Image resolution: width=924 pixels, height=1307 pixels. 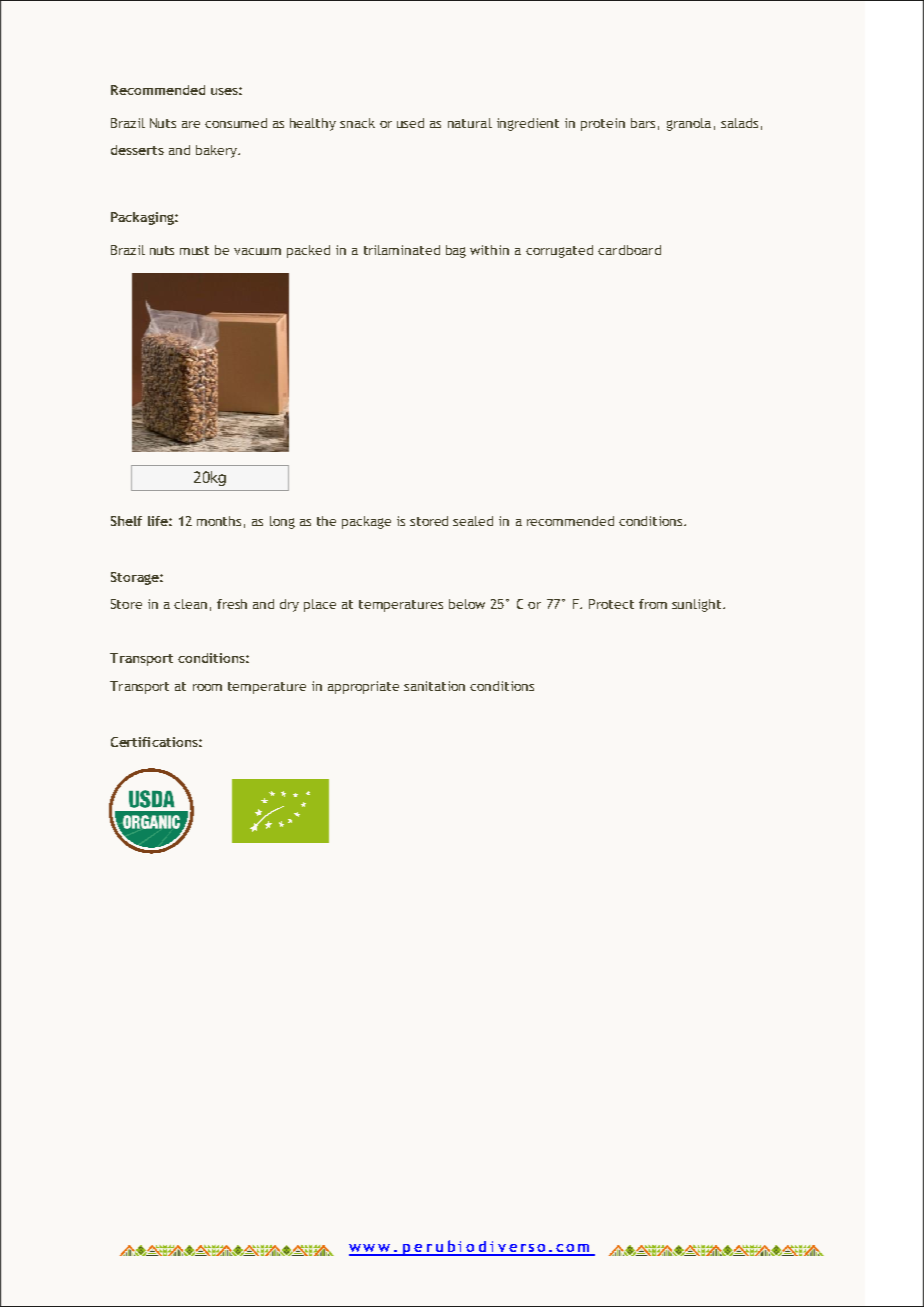 I want to click on bag, so click(x=456, y=251).
